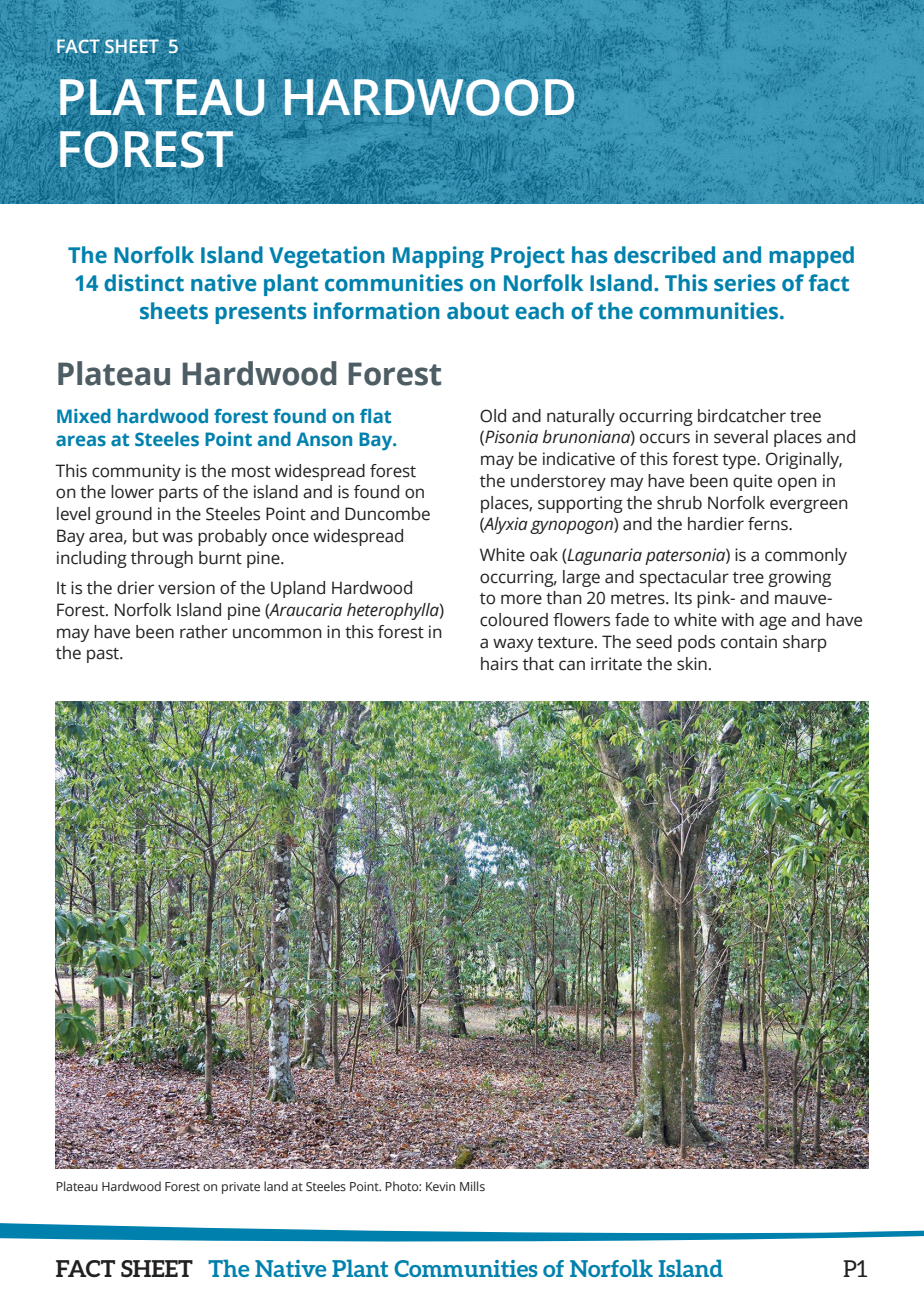  Describe the element at coordinates (745, 283) in the screenshot. I see `series` at that location.
